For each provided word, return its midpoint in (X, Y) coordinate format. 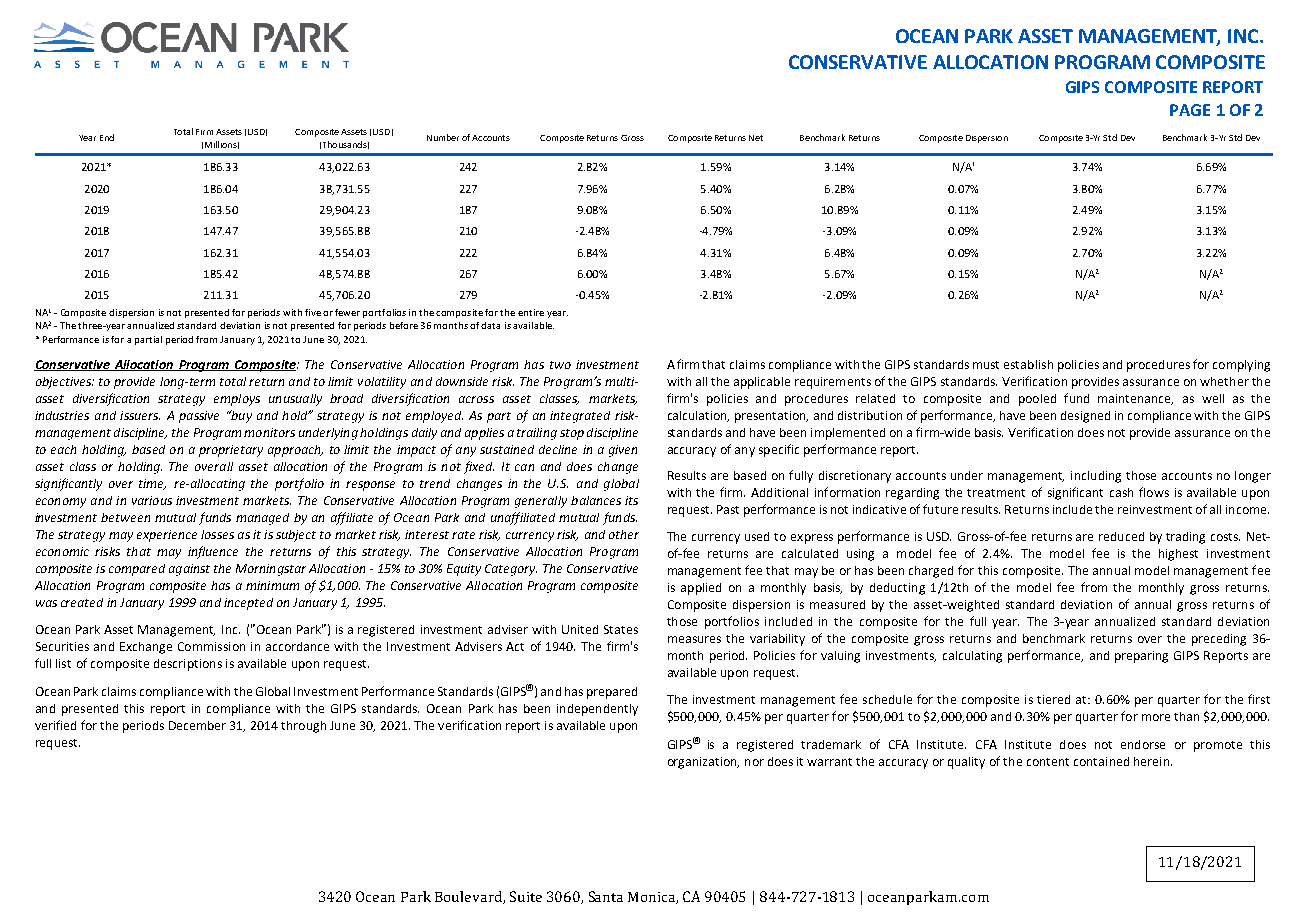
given (623, 451)
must (986, 365)
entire (531, 312)
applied (701, 589)
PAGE (1190, 110)
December (197, 725)
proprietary (231, 451)
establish (1028, 364)
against (189, 570)
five (313, 312)
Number (443, 137)
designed (1085, 417)
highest (1178, 555)
